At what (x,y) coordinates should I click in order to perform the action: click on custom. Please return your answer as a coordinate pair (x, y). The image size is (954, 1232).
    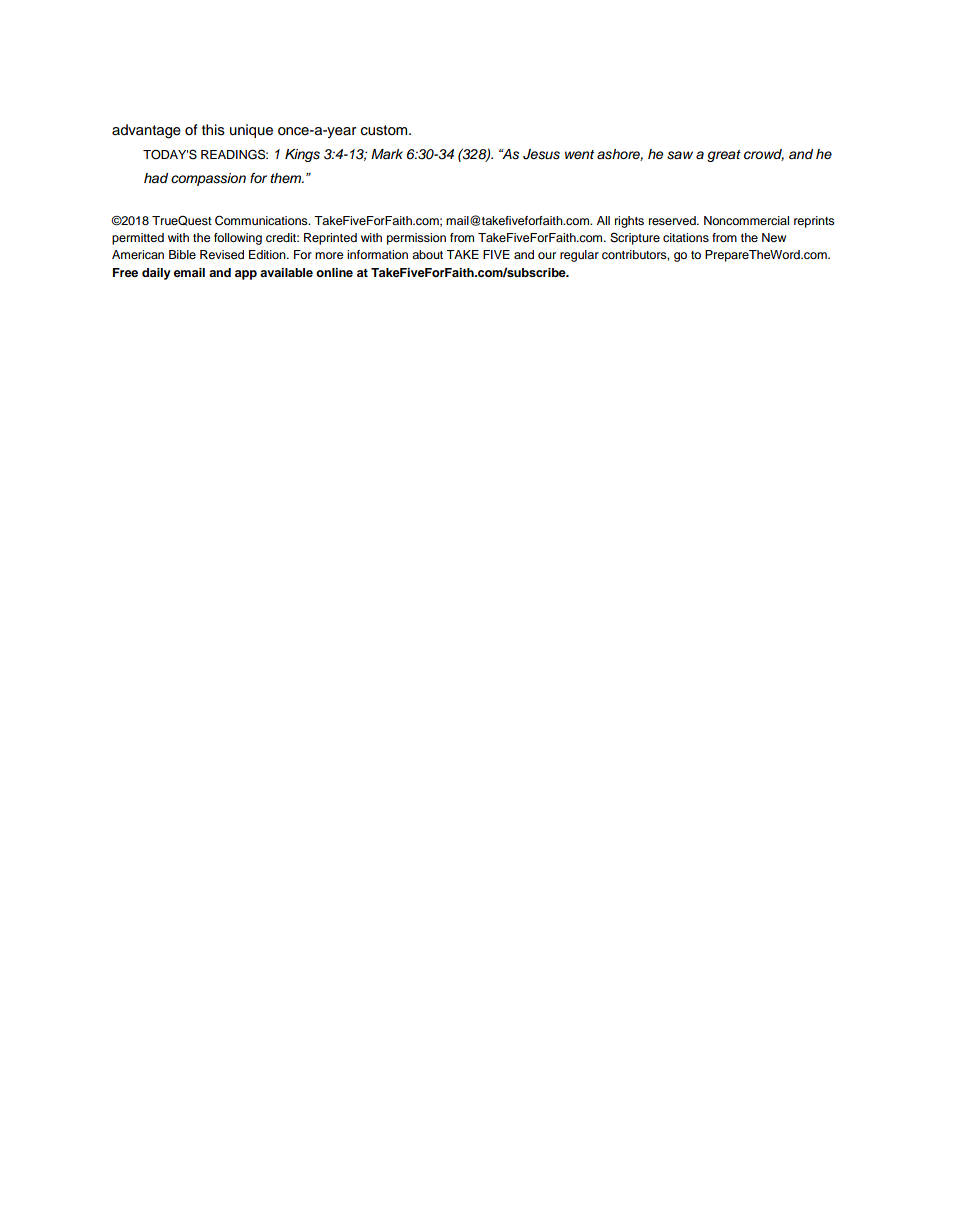
    Looking at the image, I should click on (385, 130).
